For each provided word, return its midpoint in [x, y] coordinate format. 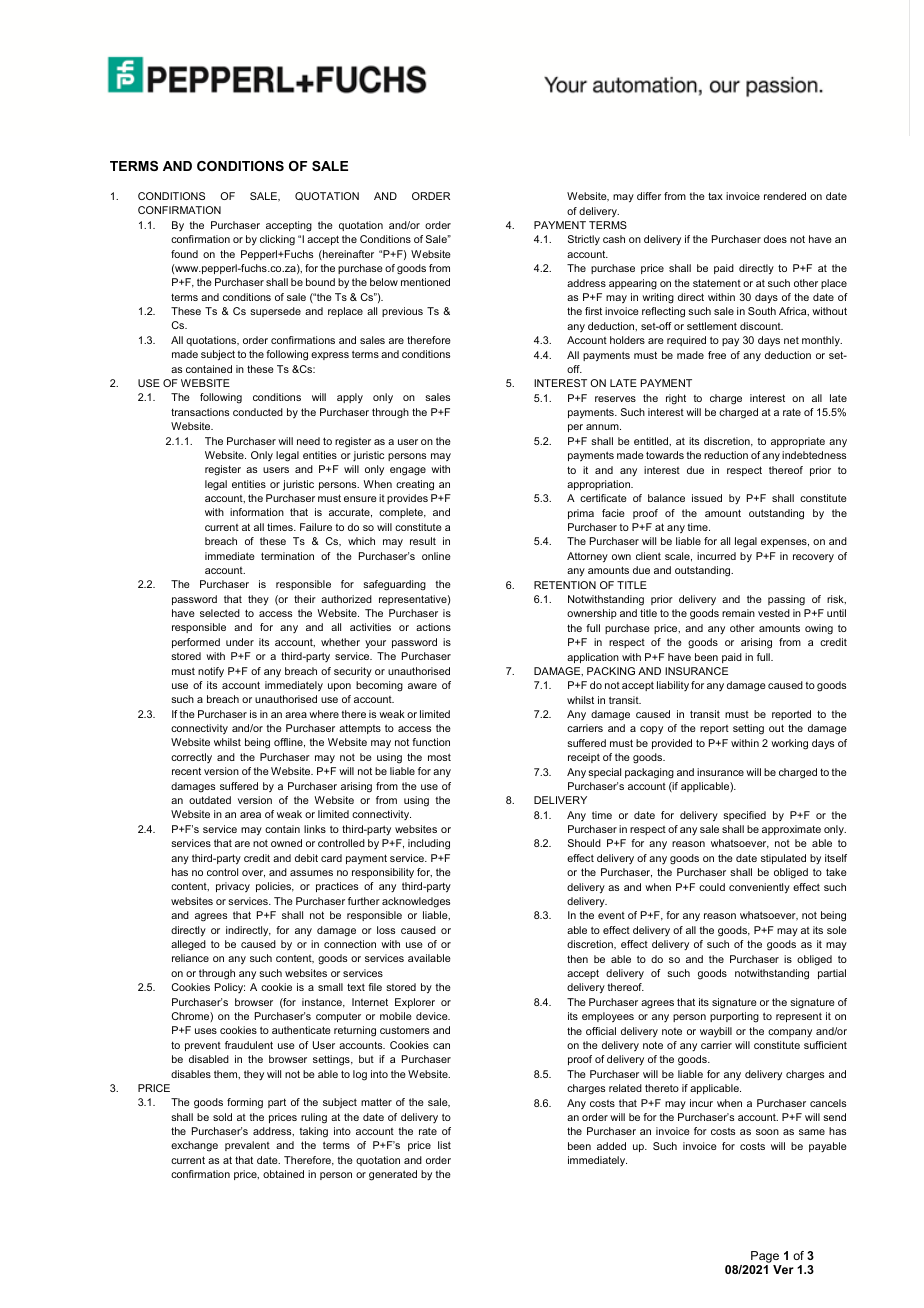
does [775, 239]
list [444, 1145]
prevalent [247, 1146]
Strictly [584, 240]
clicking [277, 240]
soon [767, 1132]
